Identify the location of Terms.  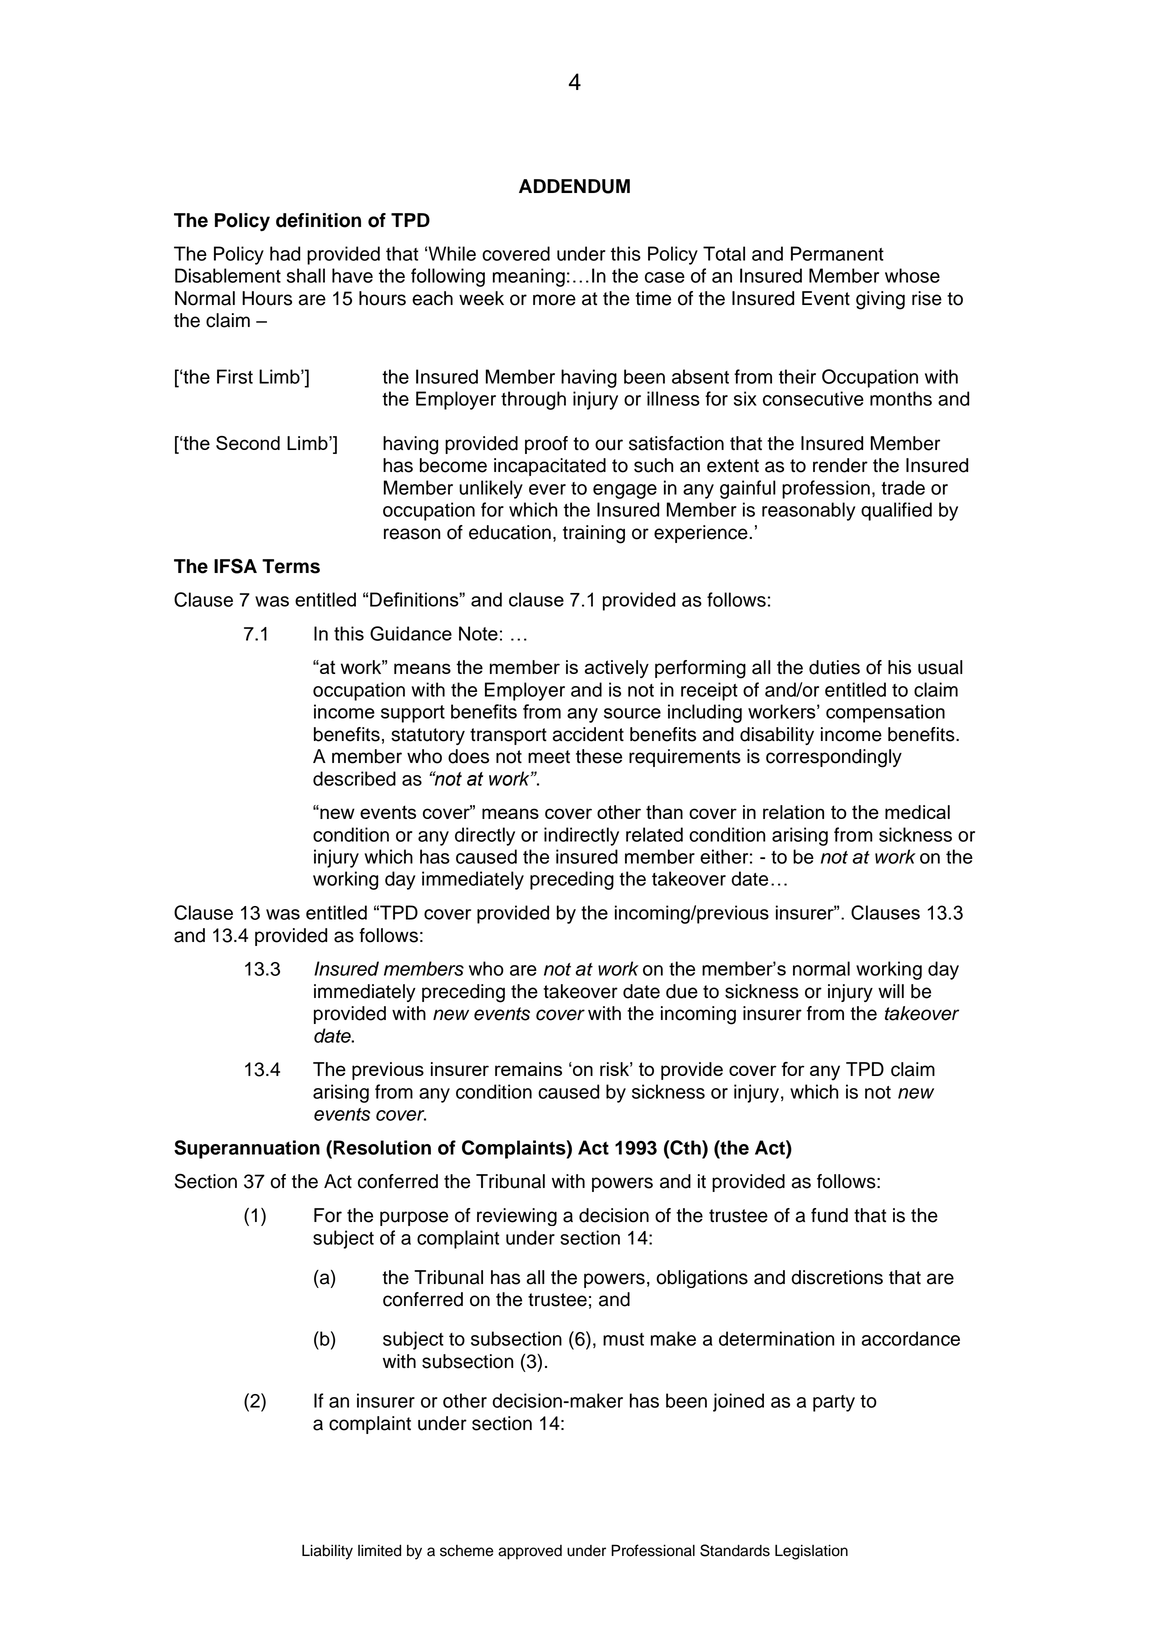
(291, 566).
